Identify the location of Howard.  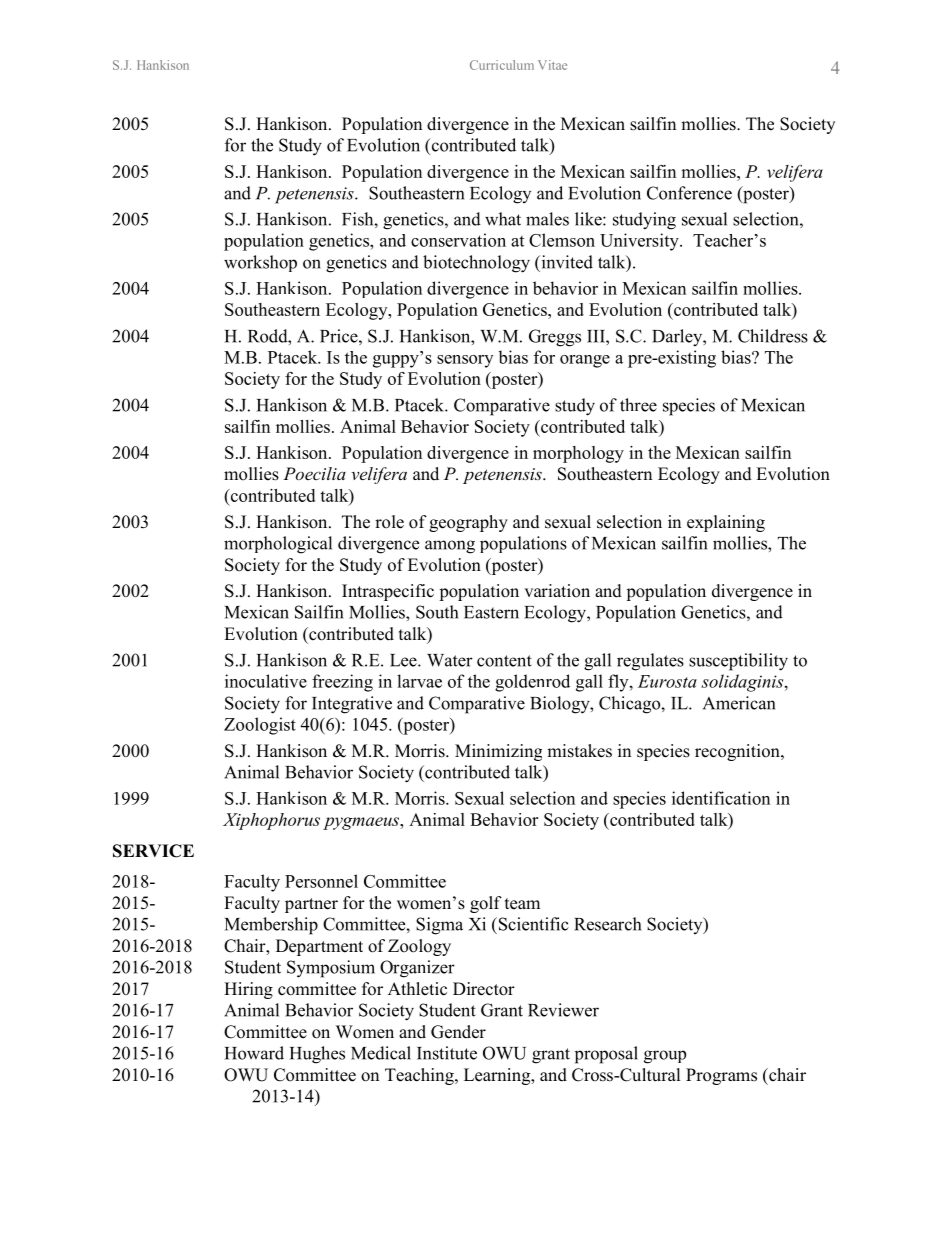
(254, 1053).
